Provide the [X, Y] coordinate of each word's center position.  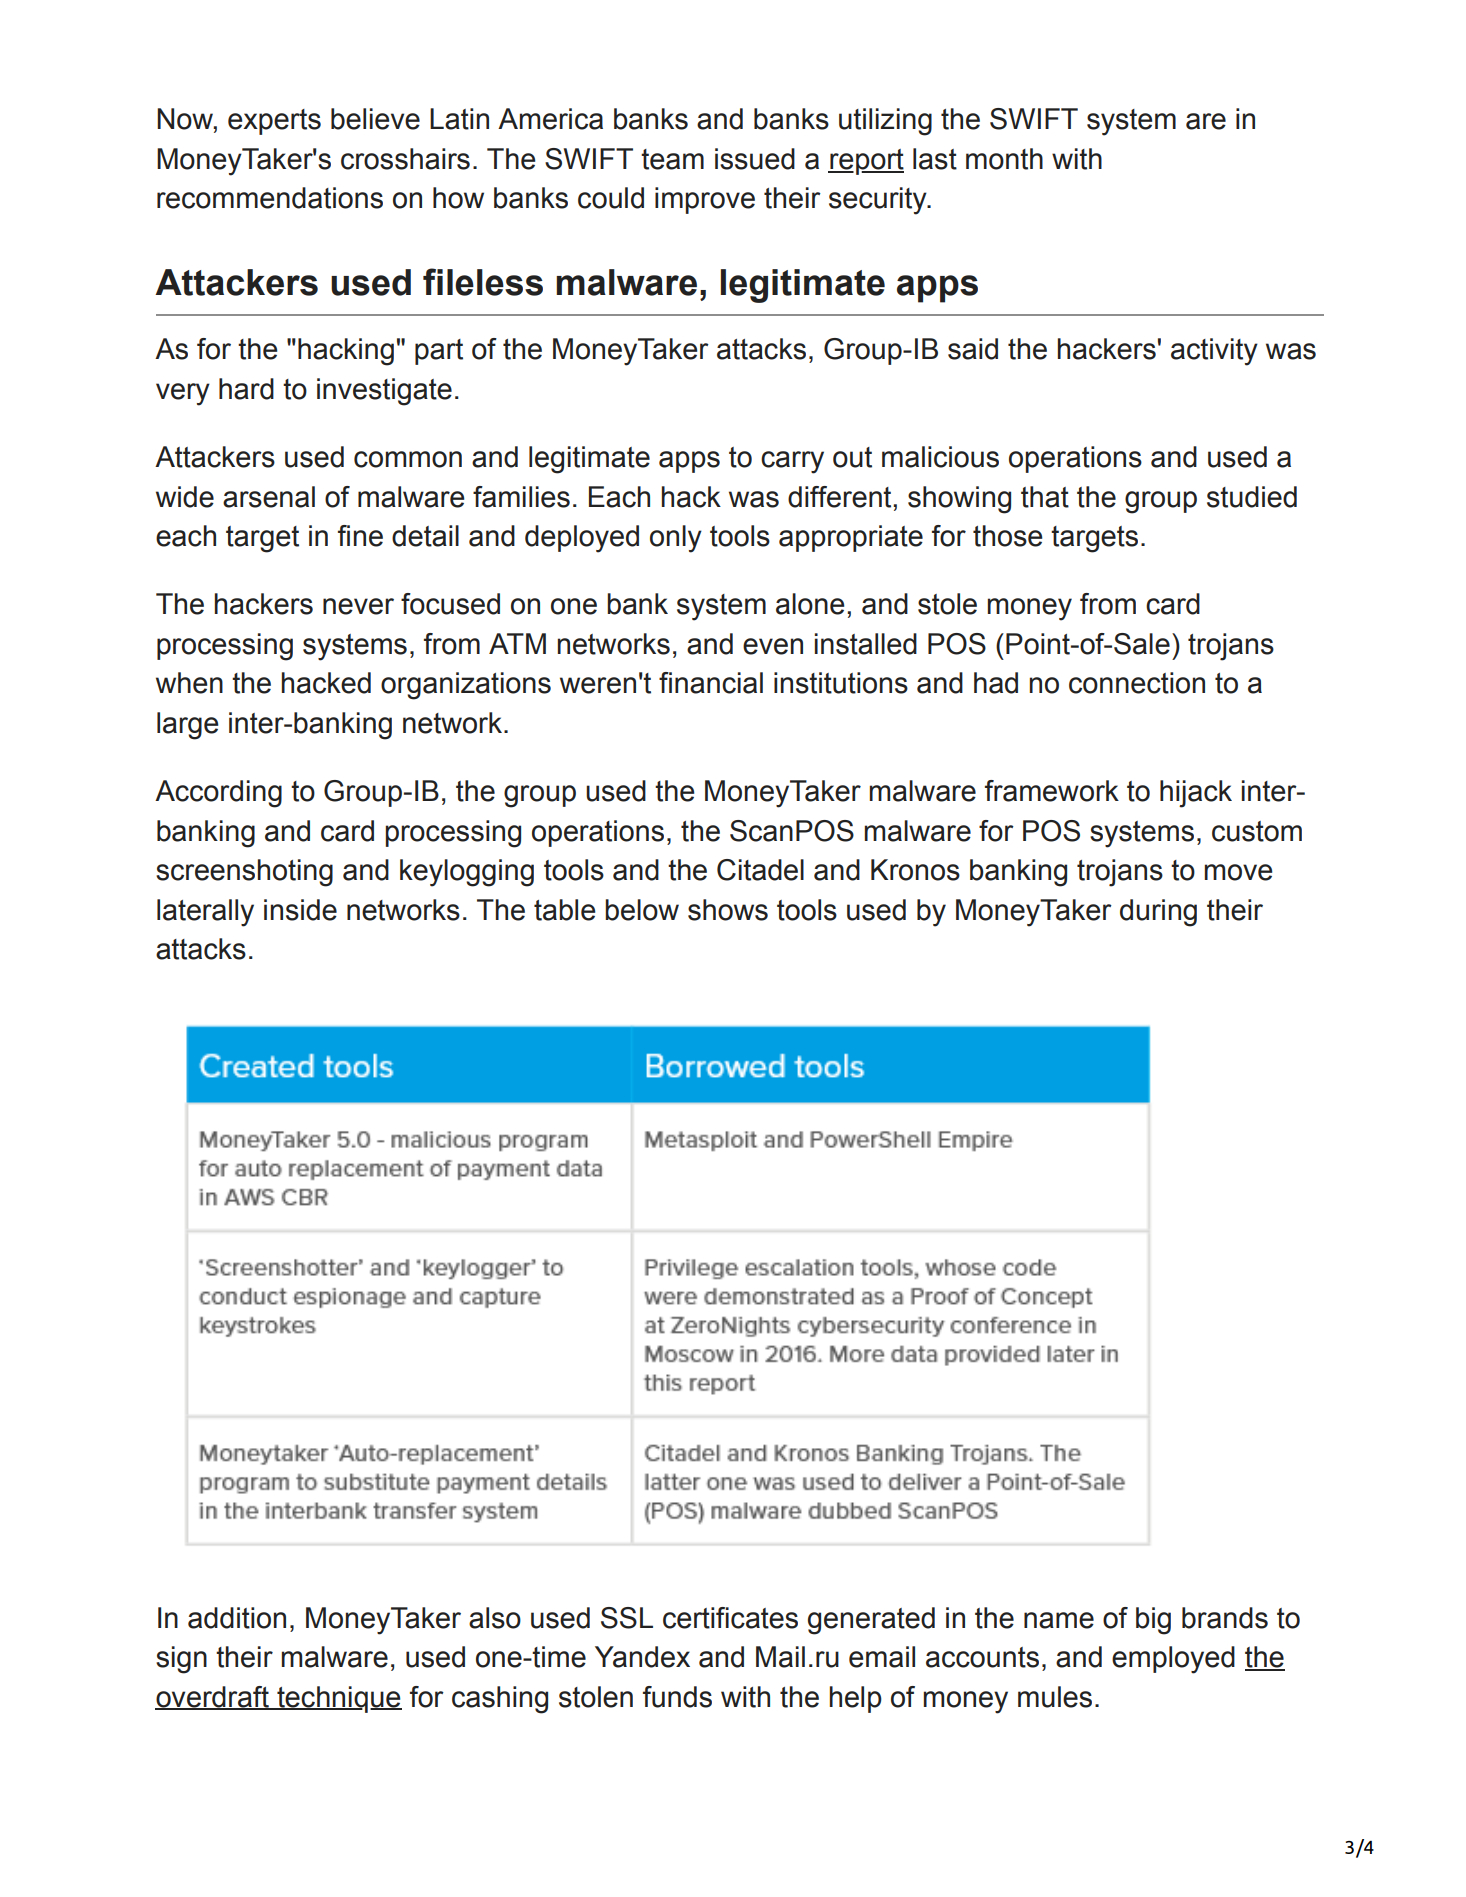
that [1045, 497]
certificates [730, 1618]
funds [677, 1697]
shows [728, 910]
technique [338, 1699]
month [1004, 159]
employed [1173, 1660]
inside [300, 910]
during [1158, 913]
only [676, 539]
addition [237, 1618]
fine [360, 536]
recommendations [270, 198]
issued [755, 159]
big [1153, 1621]
